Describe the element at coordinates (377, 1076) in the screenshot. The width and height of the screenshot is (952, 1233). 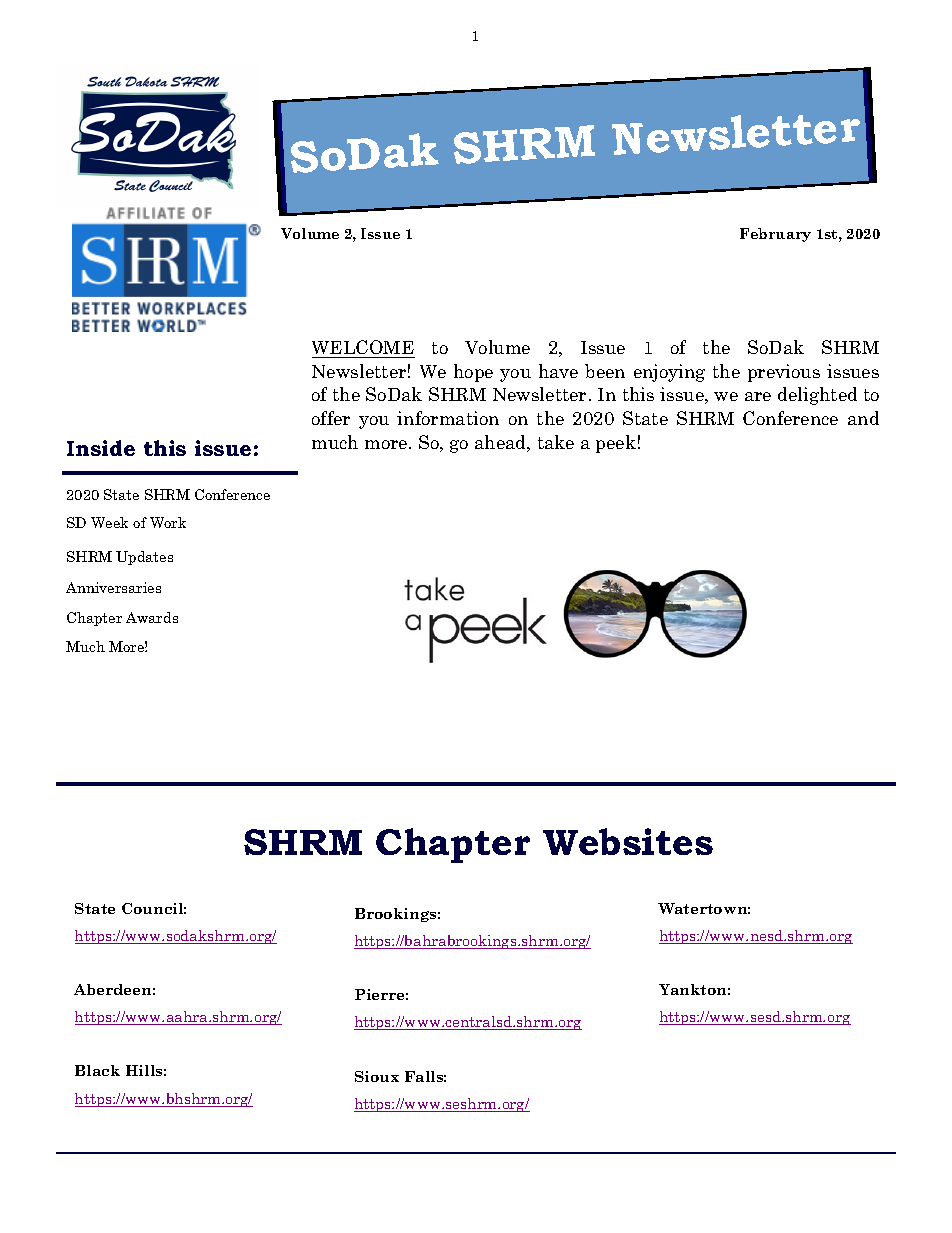
I see `Sioux` at that location.
